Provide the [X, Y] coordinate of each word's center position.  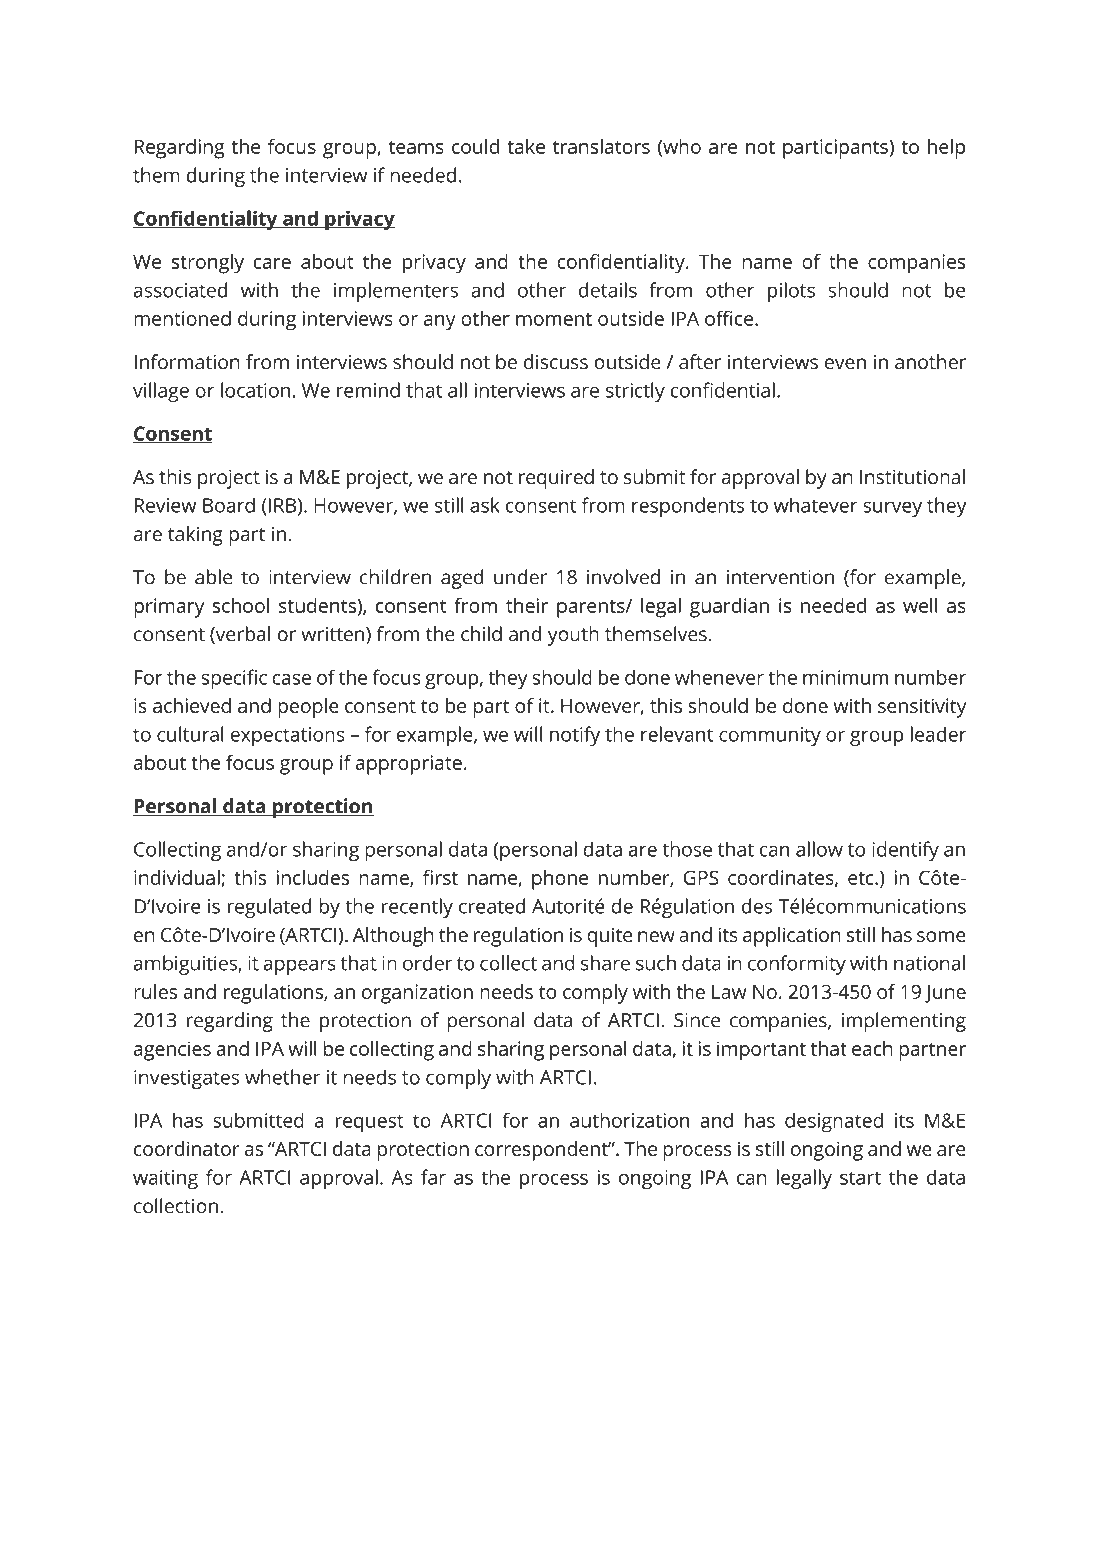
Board [229, 505]
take [526, 146]
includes [312, 877]
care [272, 263]
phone [560, 880]
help [946, 148]
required [556, 479]
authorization [629, 1120]
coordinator [187, 1148]
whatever [816, 505]
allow [819, 849]
